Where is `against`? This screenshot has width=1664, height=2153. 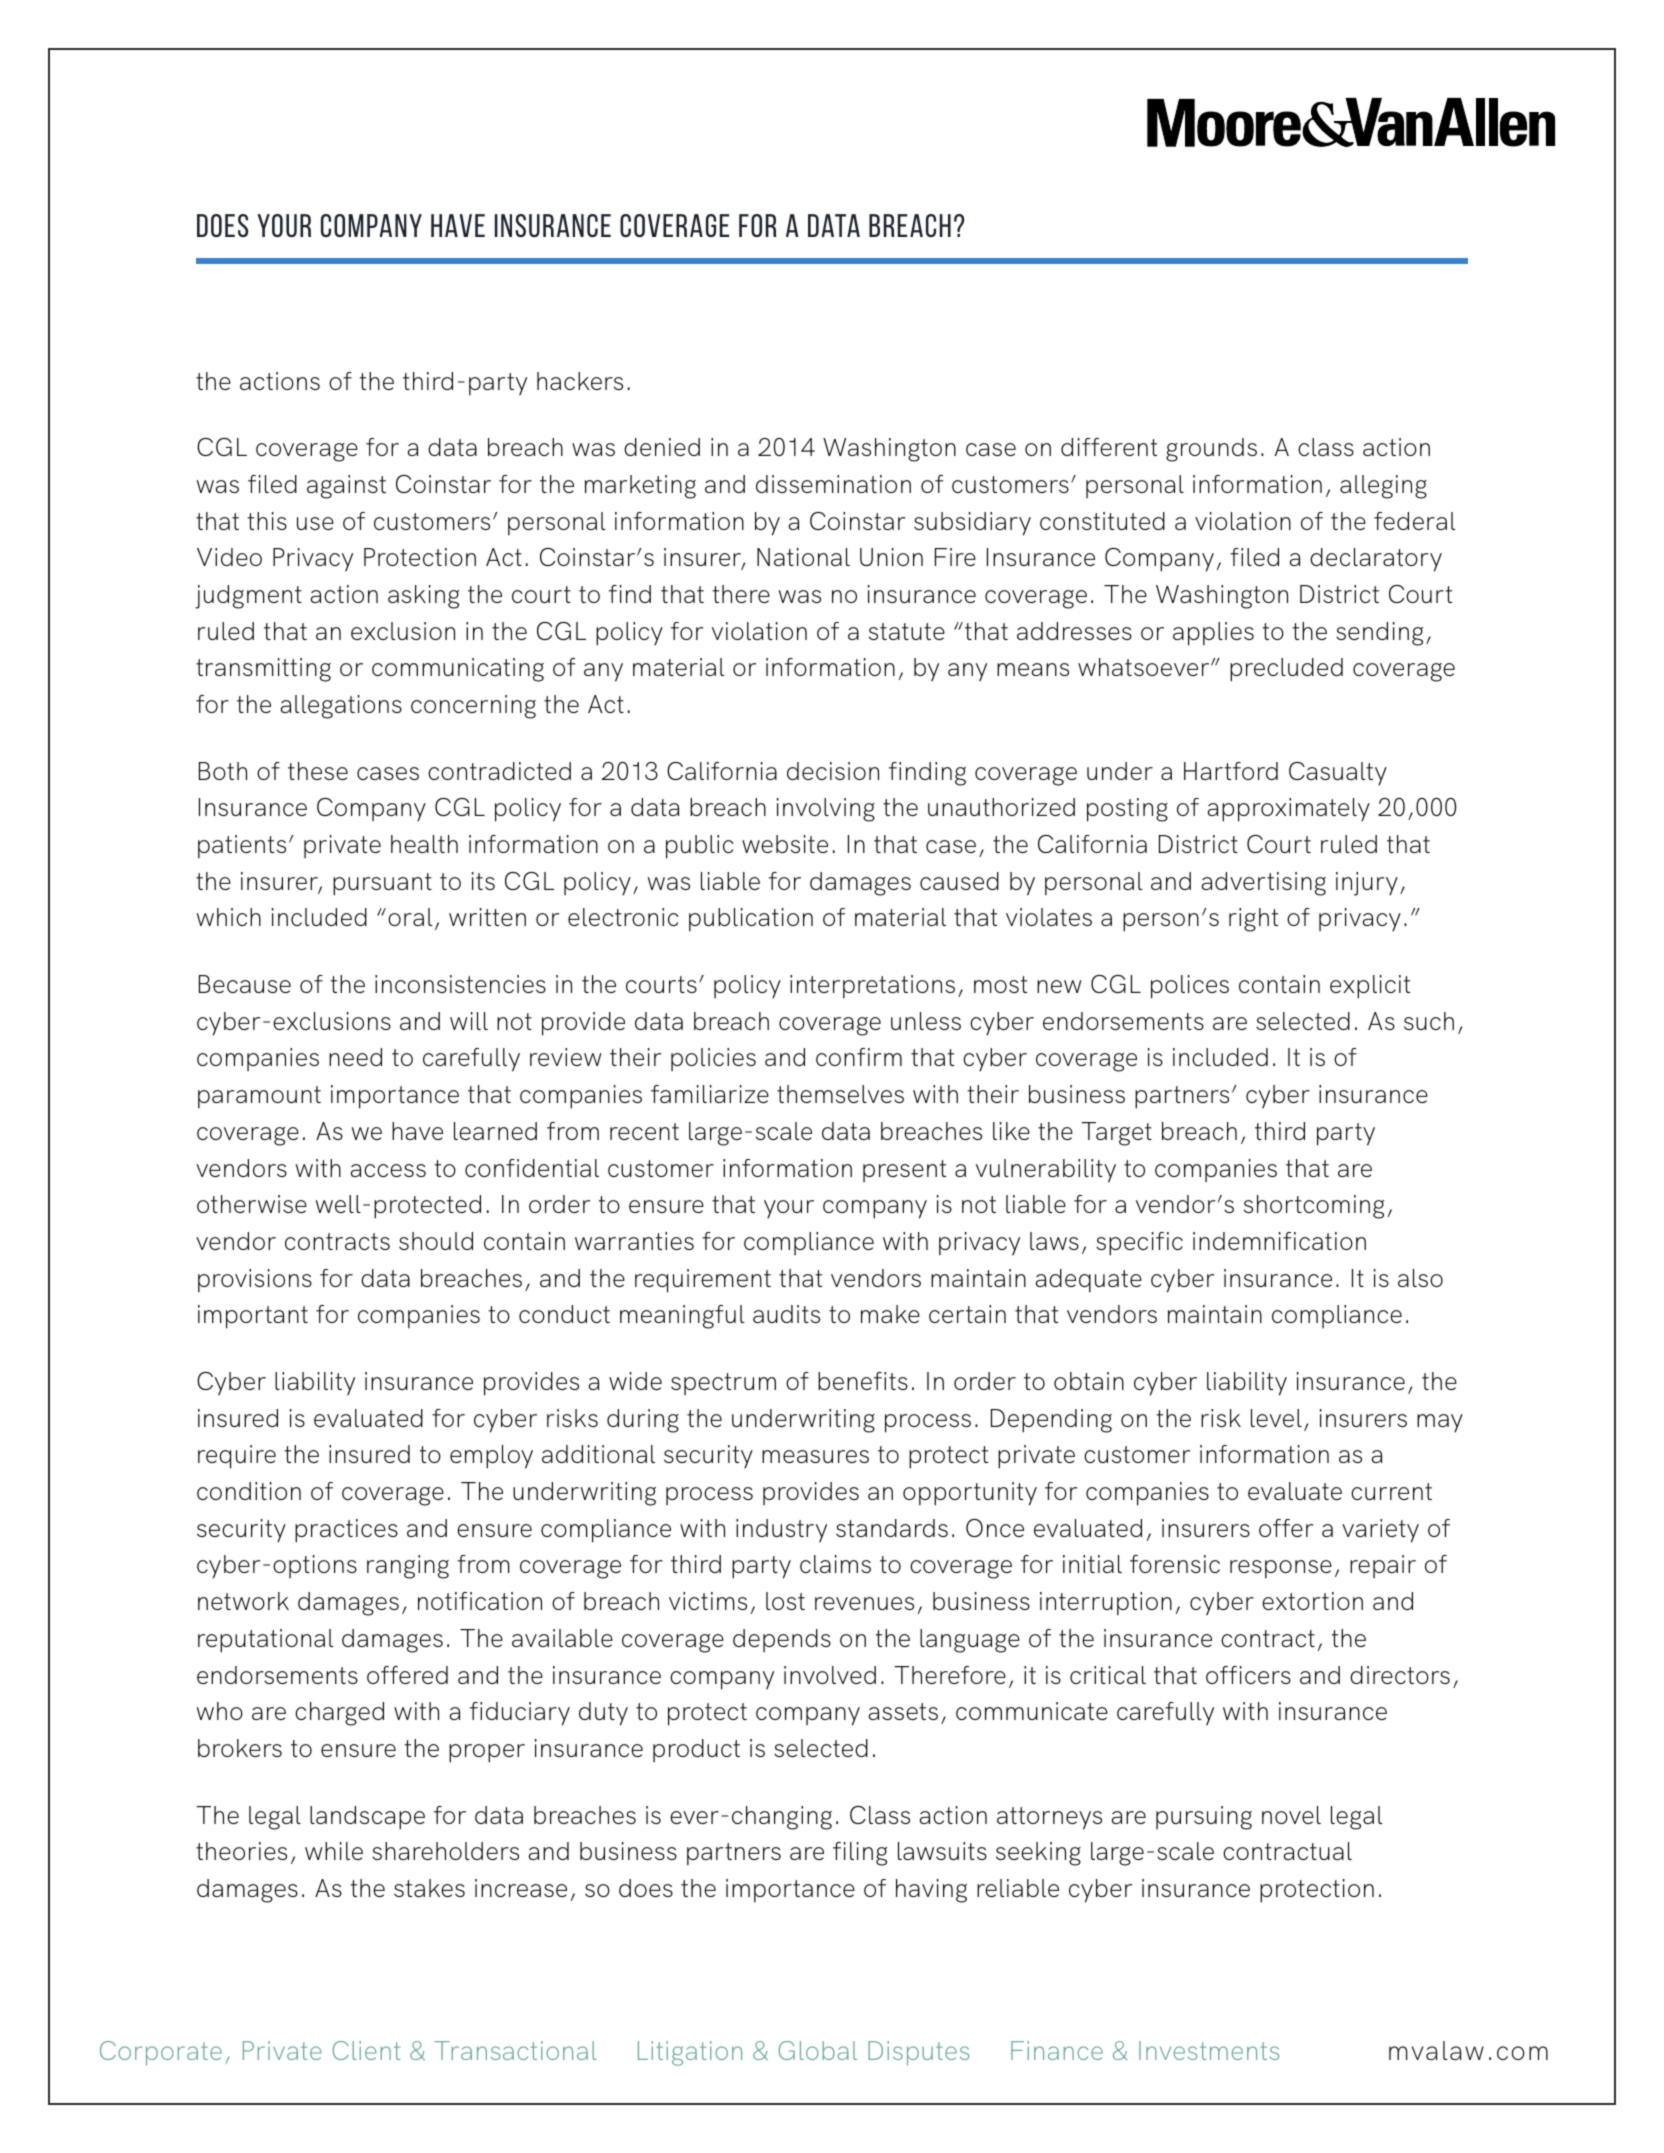
against is located at coordinates (346, 487).
